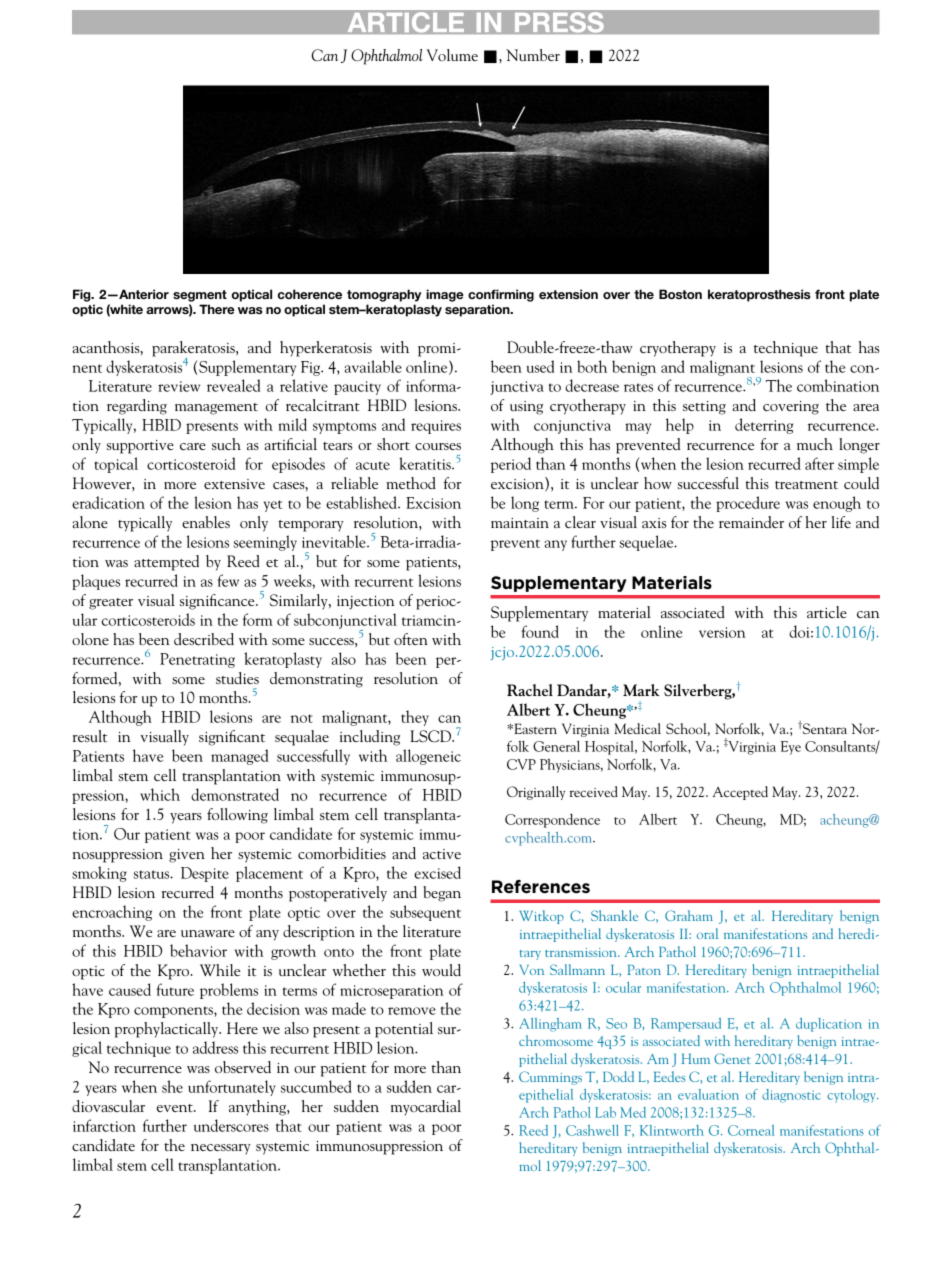  Describe the element at coordinates (228, 580) in the screenshot. I see `few` at that location.
